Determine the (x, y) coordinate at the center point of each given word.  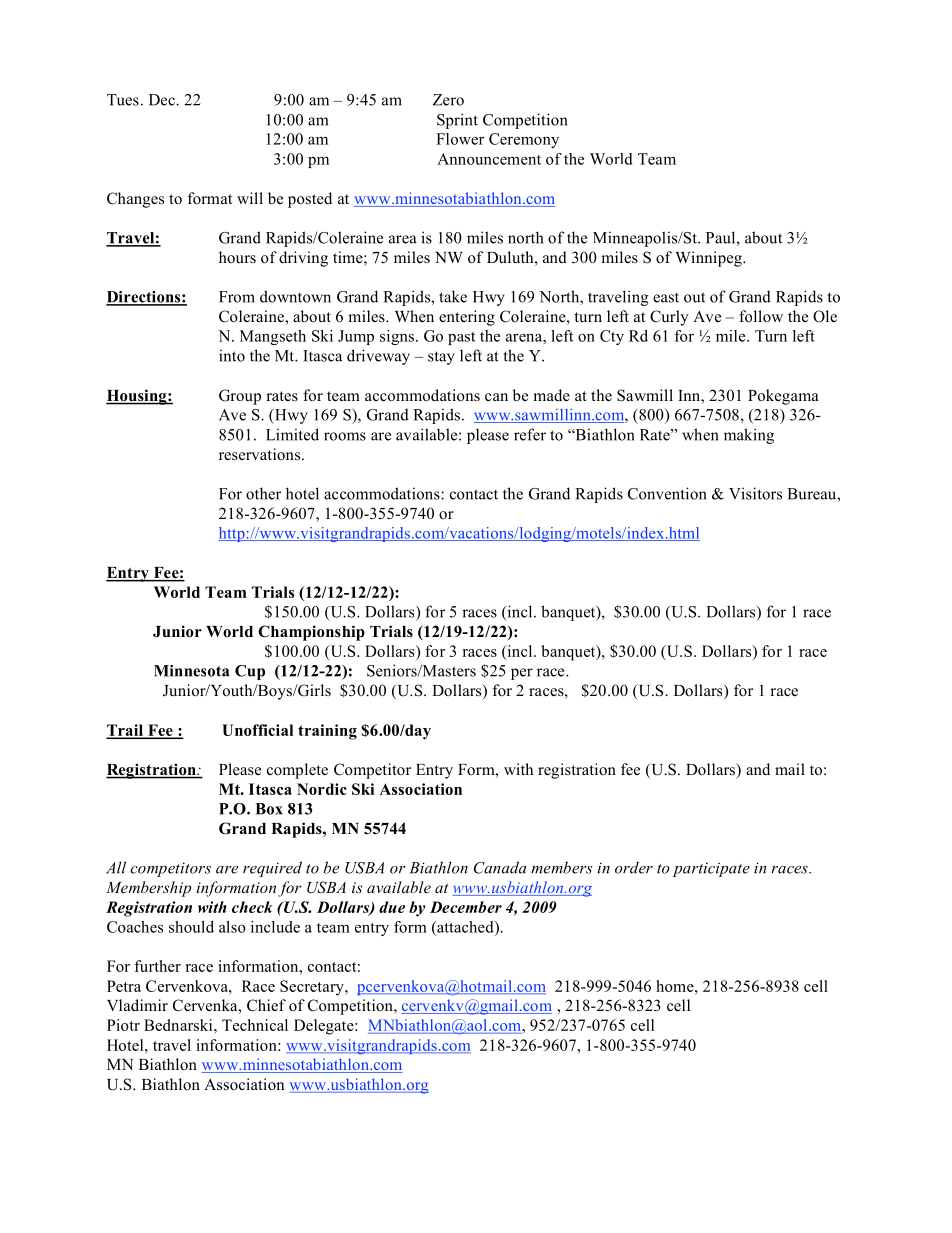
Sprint (457, 121)
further (157, 966)
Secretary (313, 988)
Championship (311, 633)
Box (269, 809)
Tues (123, 100)
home (676, 986)
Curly (669, 318)
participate (711, 869)
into (232, 355)
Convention (667, 493)
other (263, 493)
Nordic (322, 789)
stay (441, 358)
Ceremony (524, 140)
